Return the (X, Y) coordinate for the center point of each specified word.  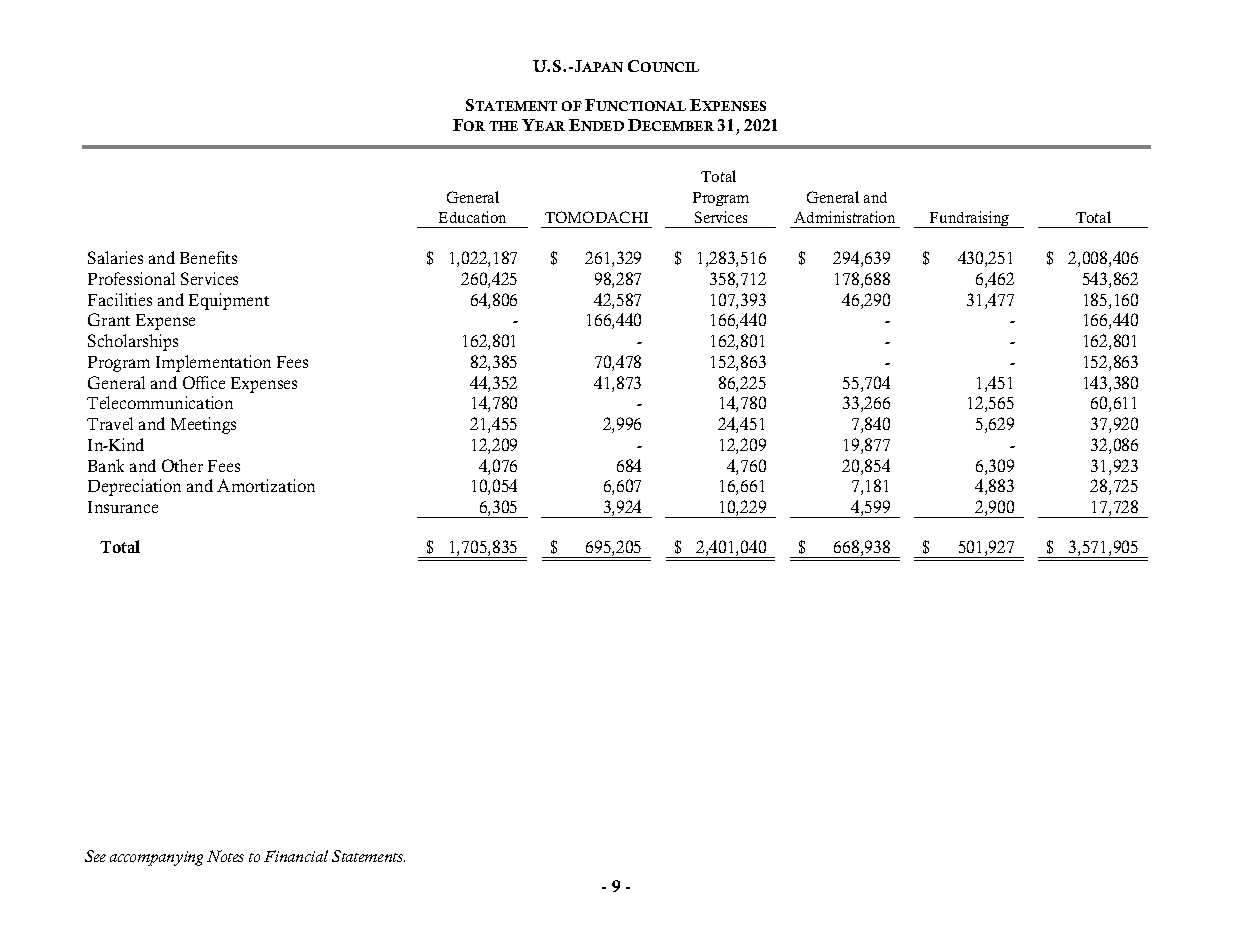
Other (182, 465)
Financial (296, 856)
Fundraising (970, 219)
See (95, 856)
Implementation (213, 363)
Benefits (208, 257)
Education (472, 217)
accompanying (156, 858)
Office (204, 382)
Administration (844, 217)
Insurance (123, 507)
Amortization (266, 485)
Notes (225, 856)
